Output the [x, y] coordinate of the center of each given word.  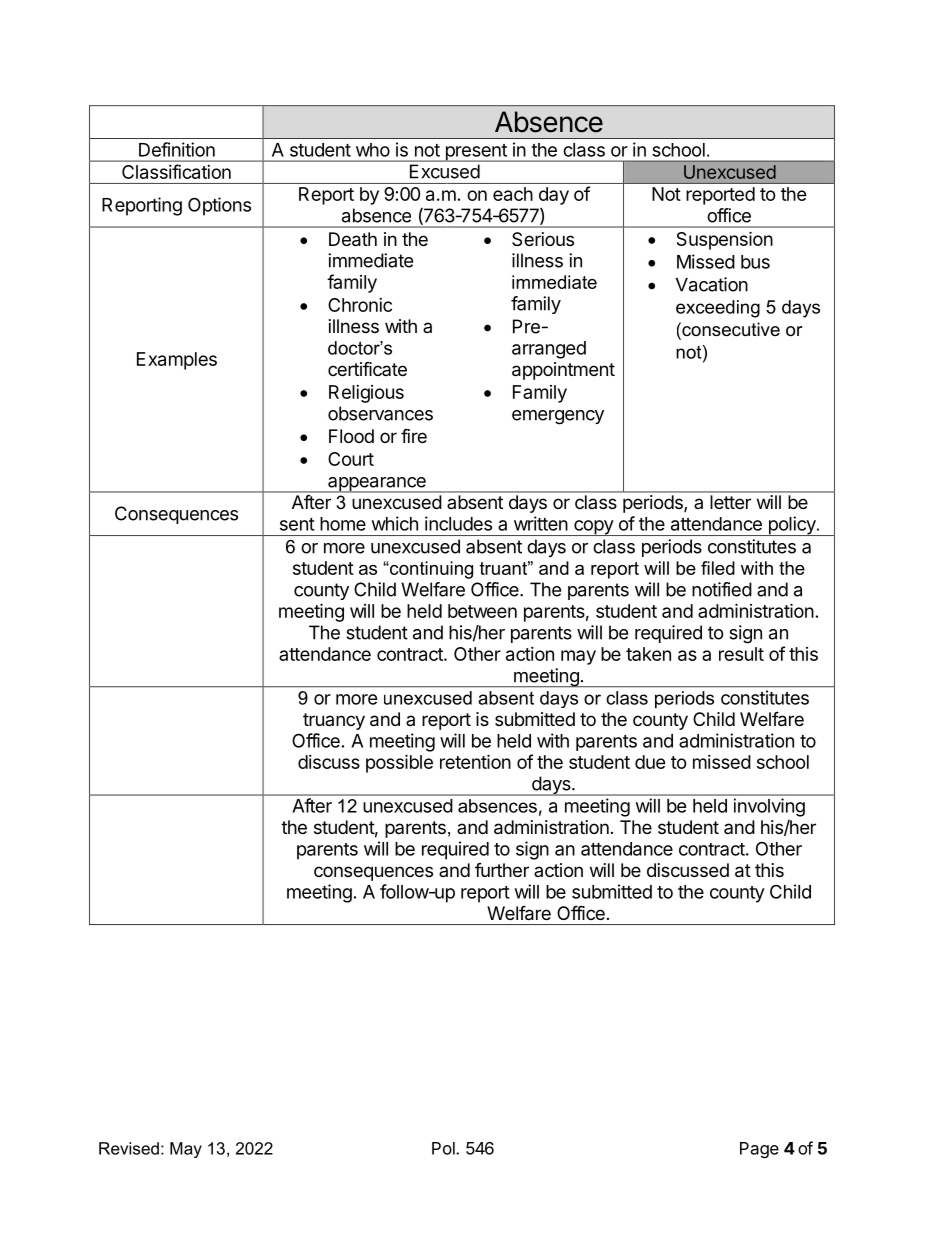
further [502, 870]
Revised [129, 1148]
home [343, 524]
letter [731, 502]
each [513, 194]
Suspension [725, 240]
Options [219, 206]
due [650, 762]
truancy [334, 721]
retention [475, 761]
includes [458, 523]
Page [759, 1150]
